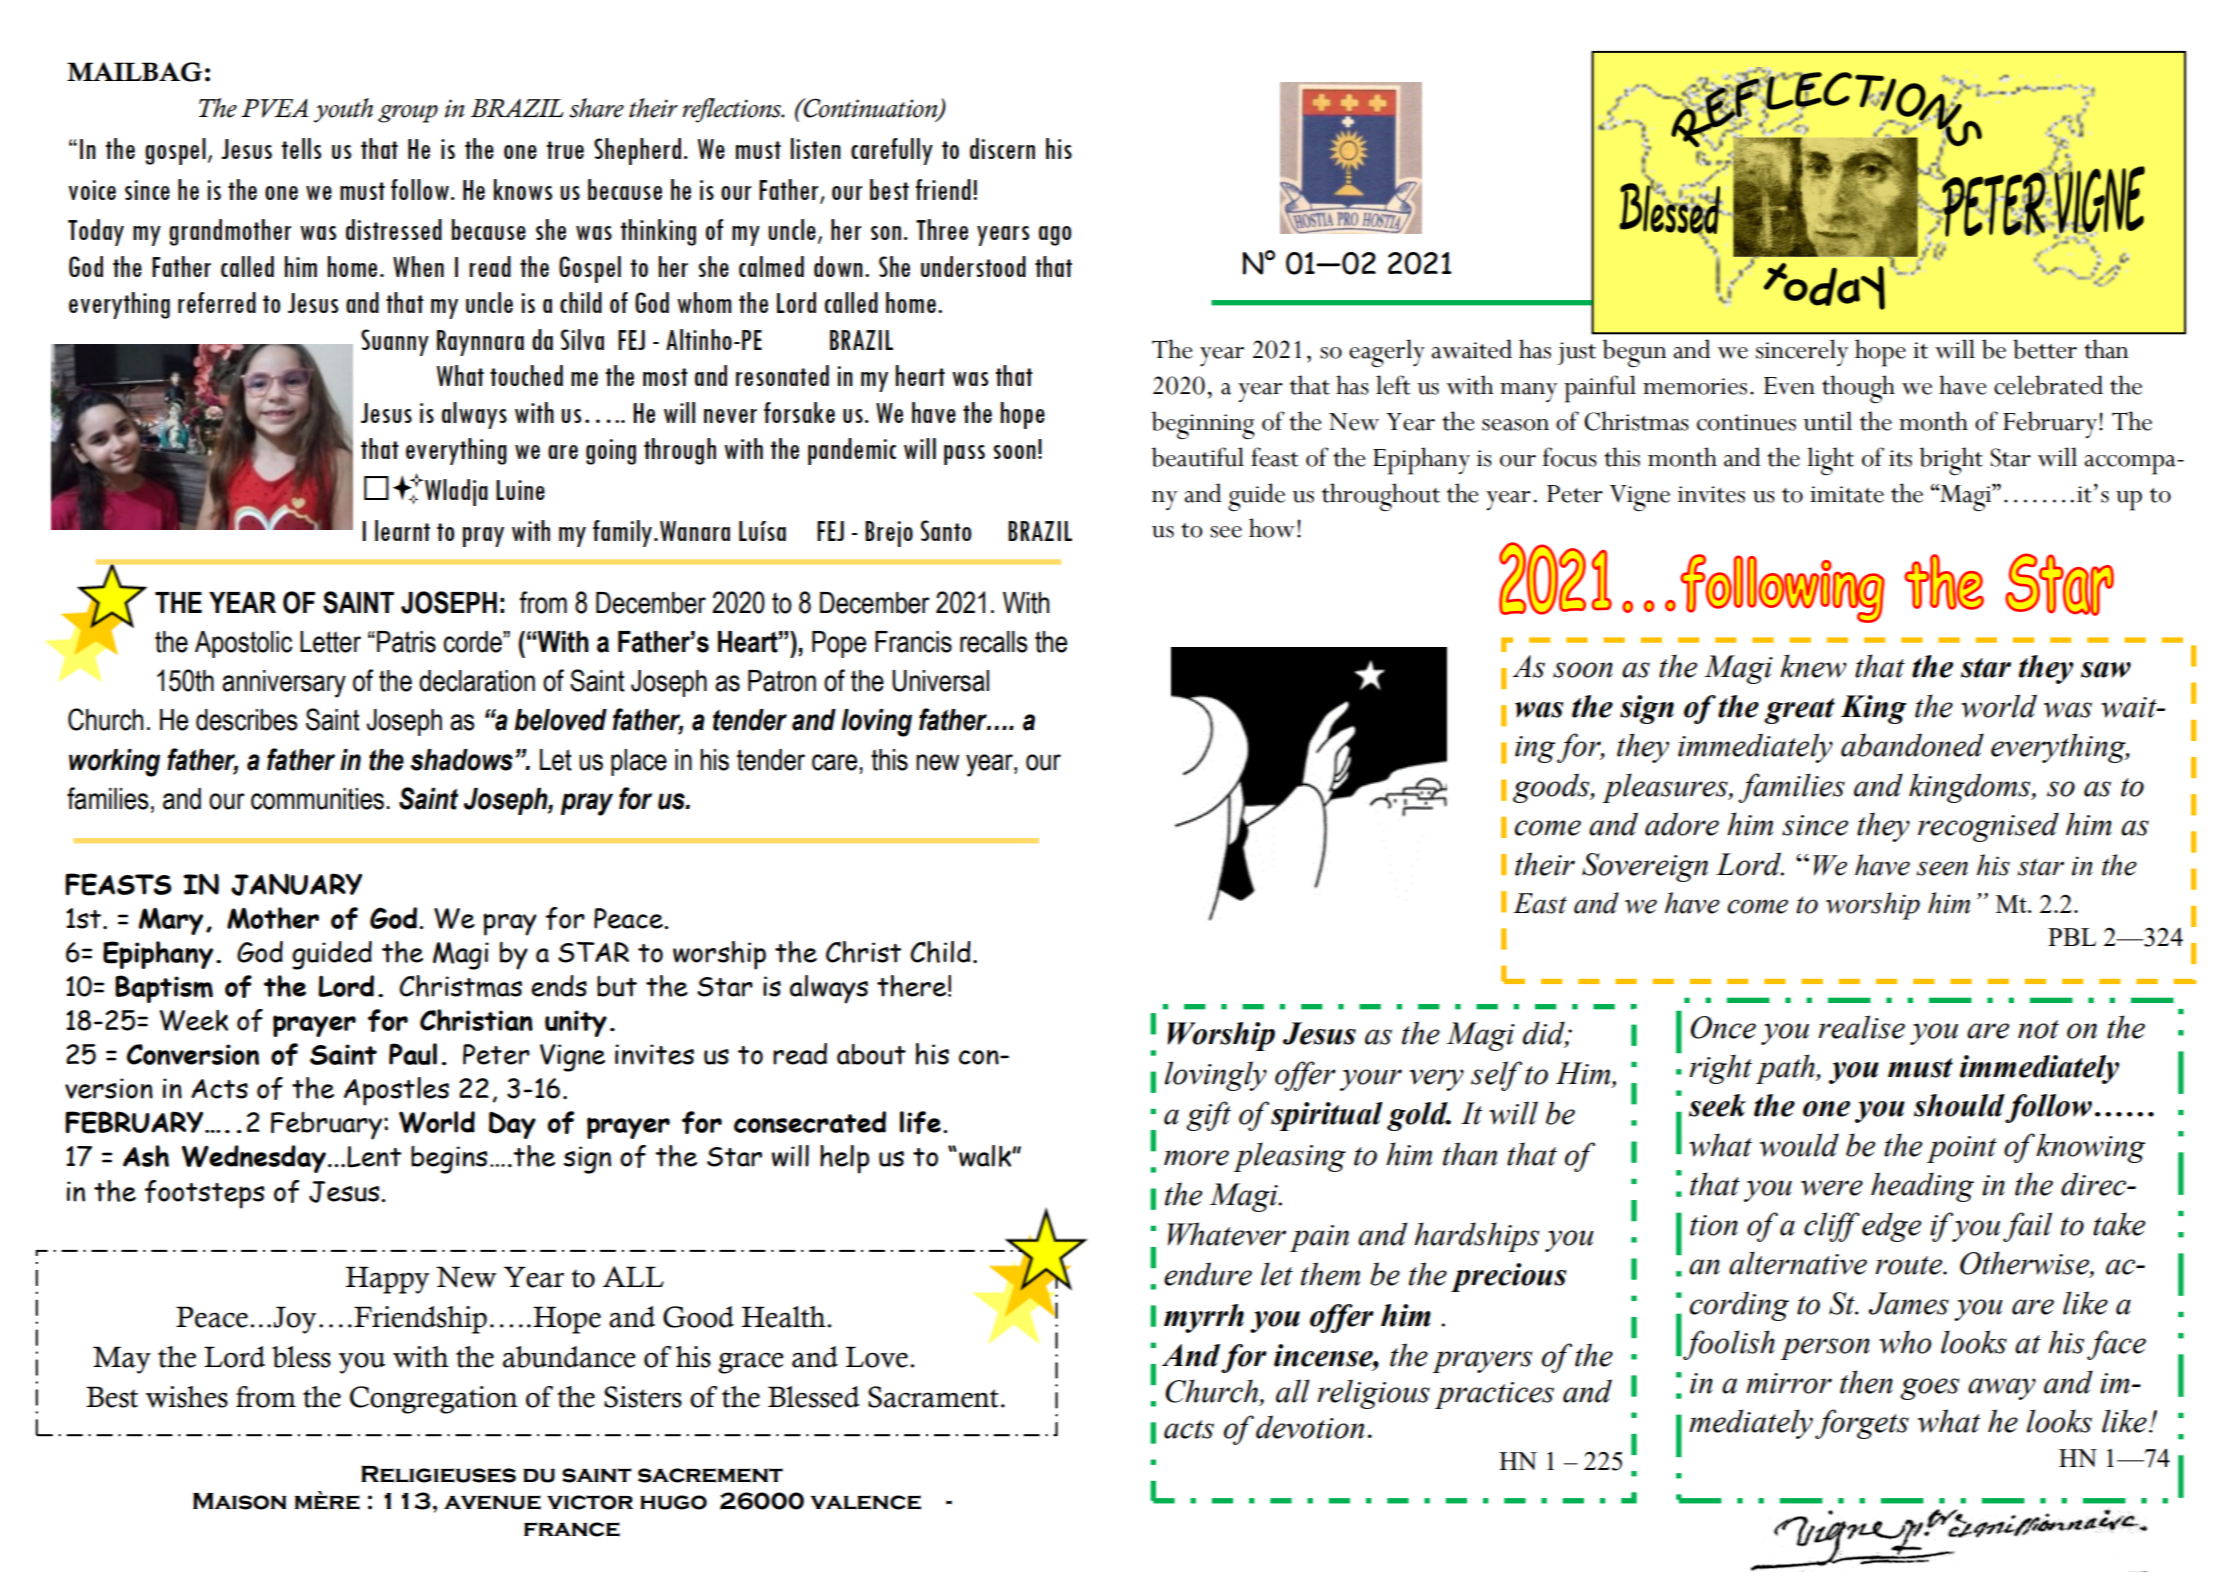 The image size is (2238, 1582). I want to click on though, so click(1858, 389).
